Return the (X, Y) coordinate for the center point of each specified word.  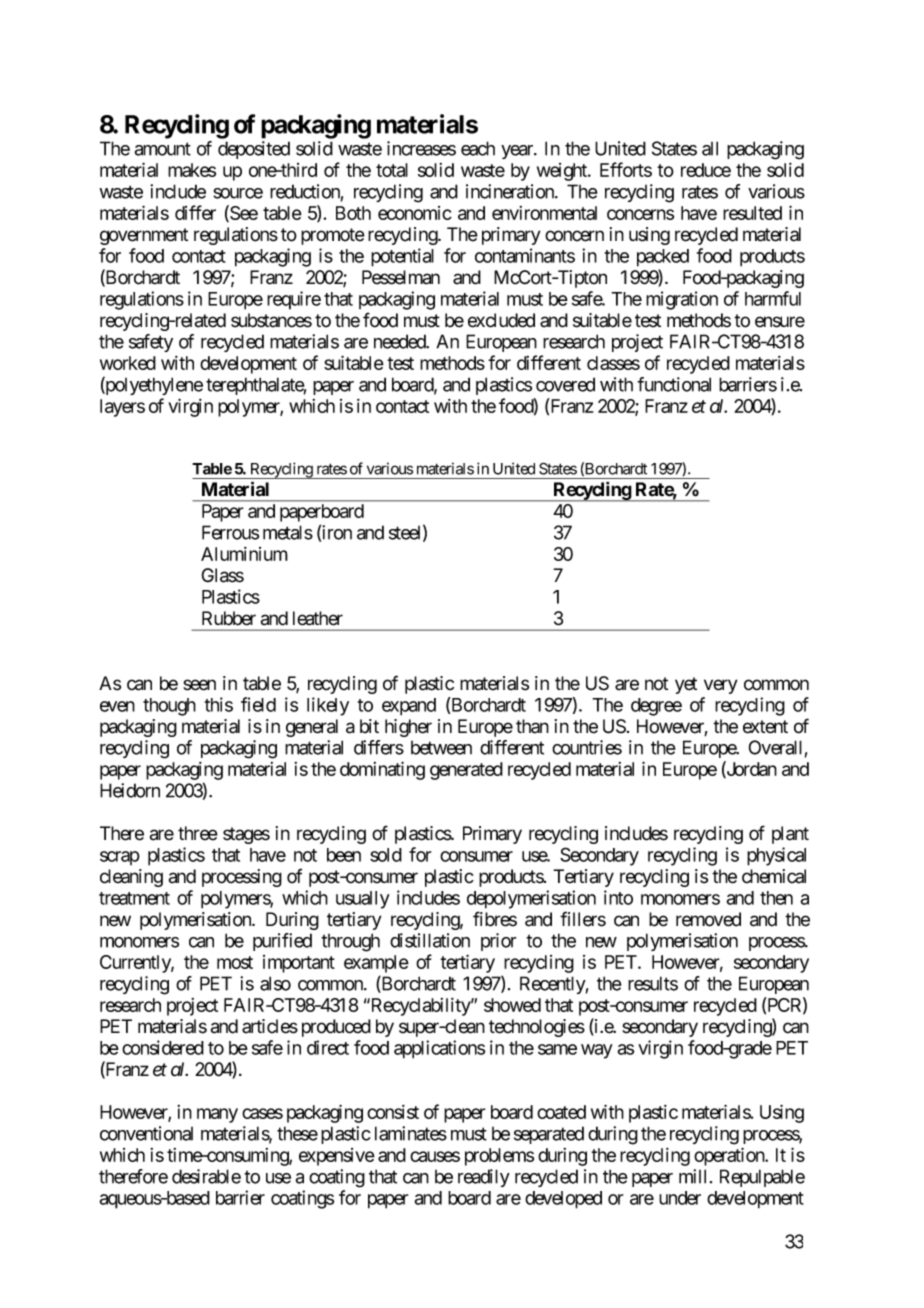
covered (565, 384)
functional (674, 384)
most (235, 962)
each (478, 148)
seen (199, 685)
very (720, 686)
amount (162, 149)
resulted (752, 213)
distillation (430, 940)
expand (409, 707)
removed (708, 919)
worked (128, 363)
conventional (146, 1133)
